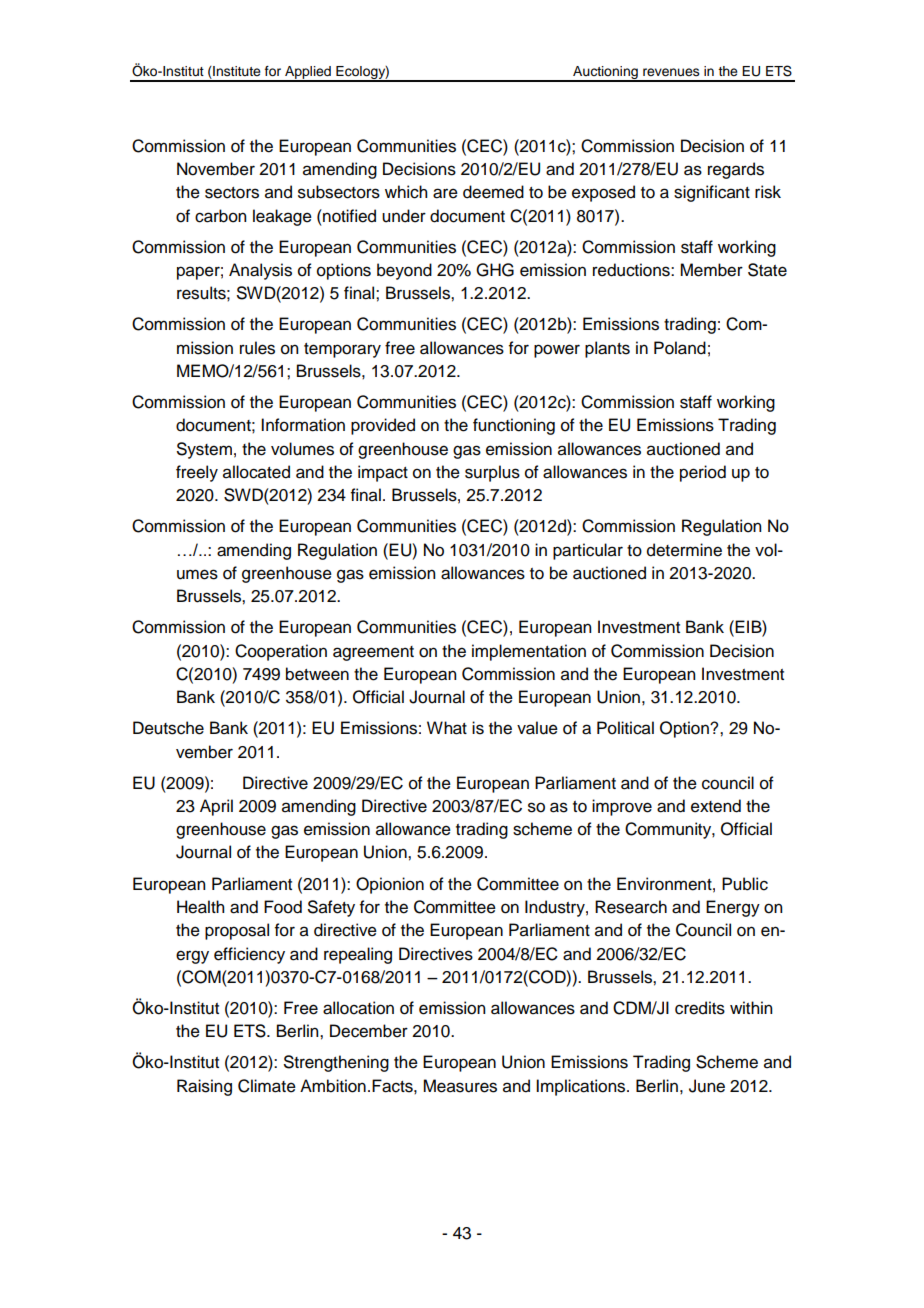 The image size is (924, 1308). Describe the element at coordinates (493, 192) in the document. I see `deemed` at that location.
